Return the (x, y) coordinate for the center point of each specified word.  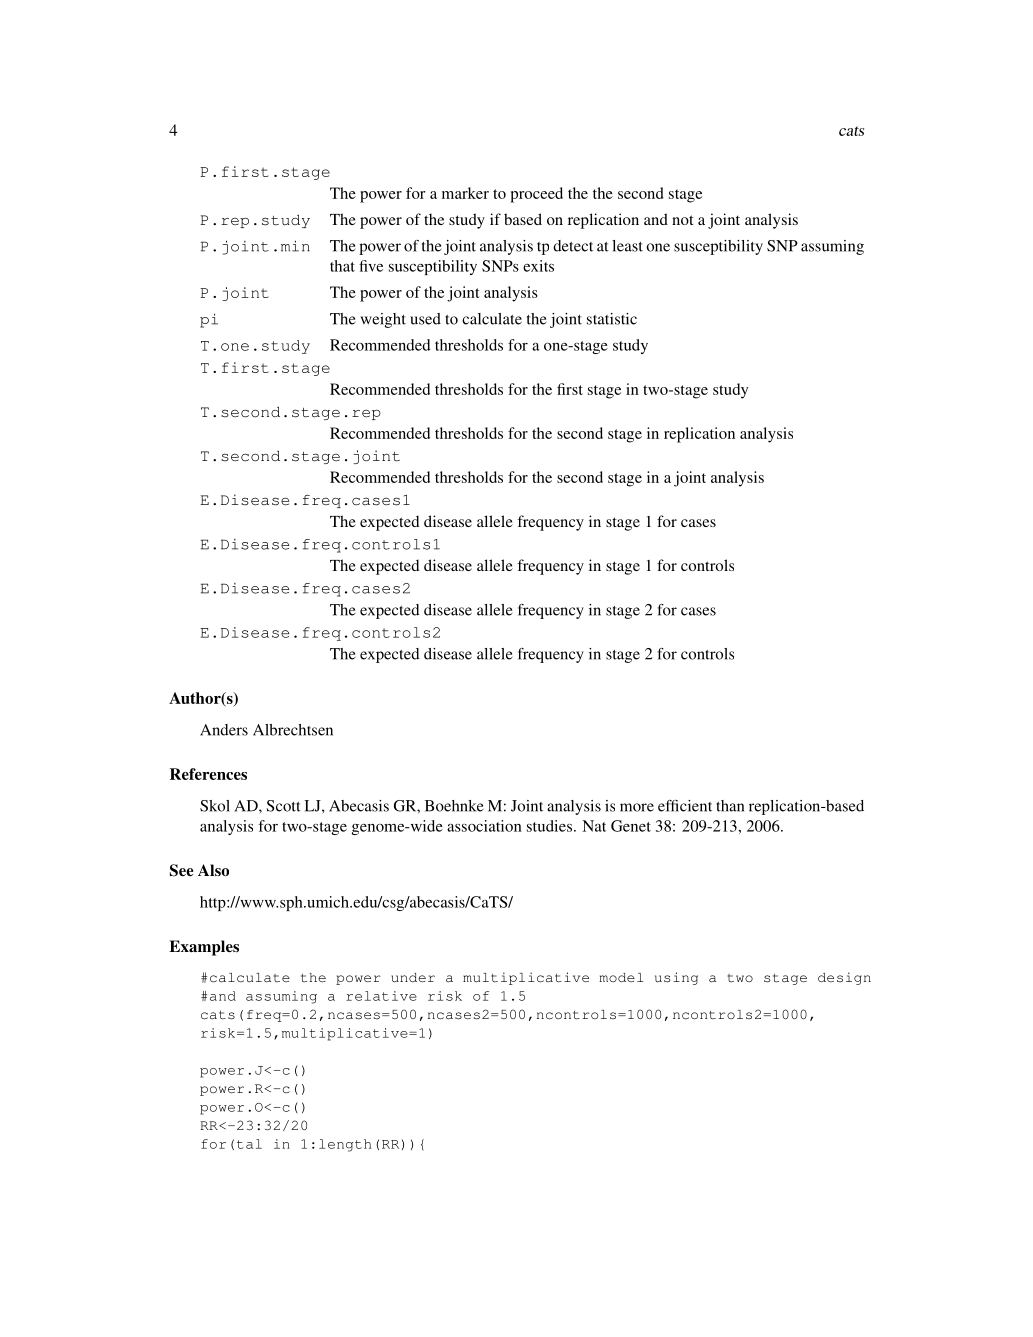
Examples (204, 948)
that (342, 266)
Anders (224, 730)
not (682, 220)
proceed (536, 195)
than (730, 806)
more (637, 807)
